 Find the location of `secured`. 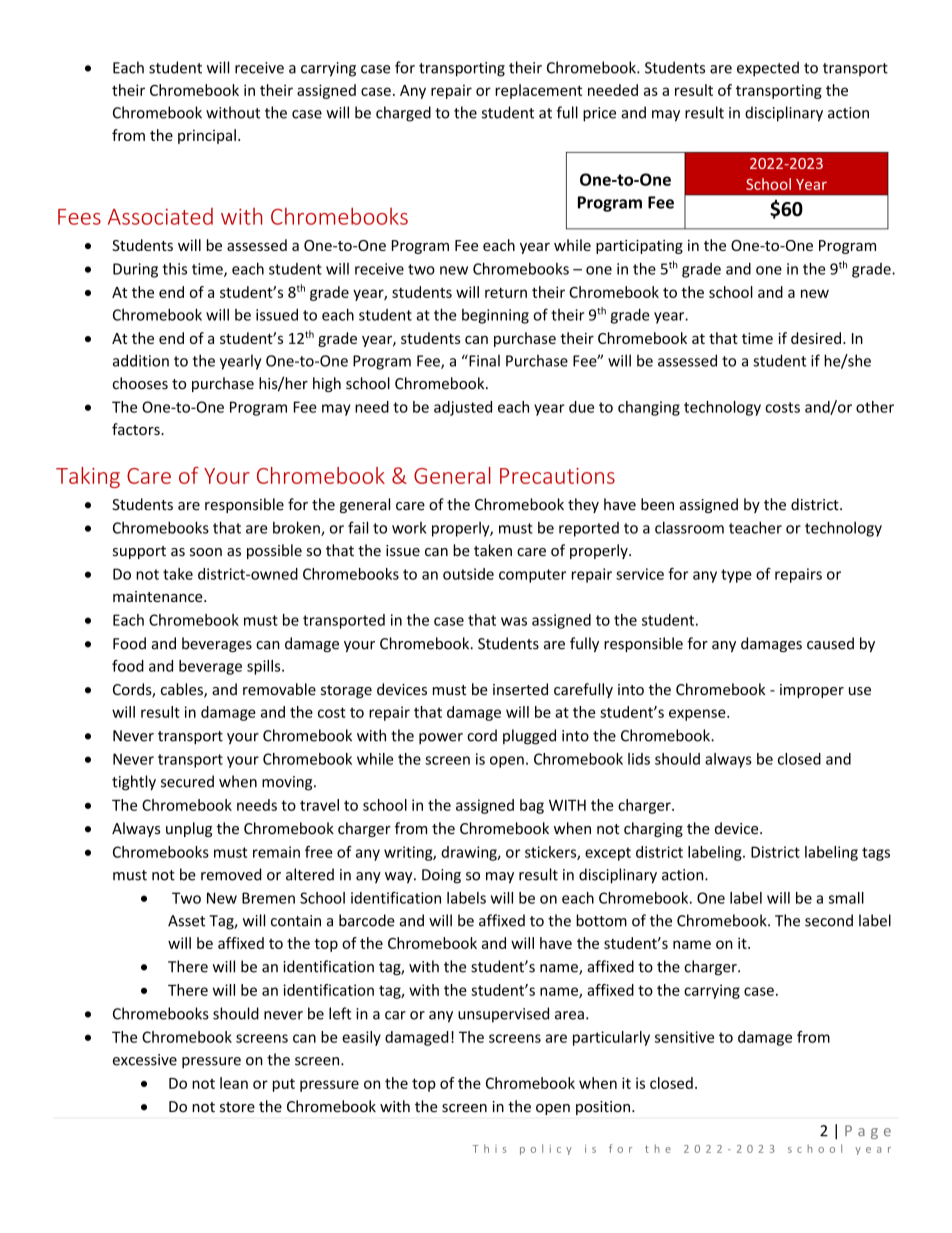

secured is located at coordinates (187, 781).
